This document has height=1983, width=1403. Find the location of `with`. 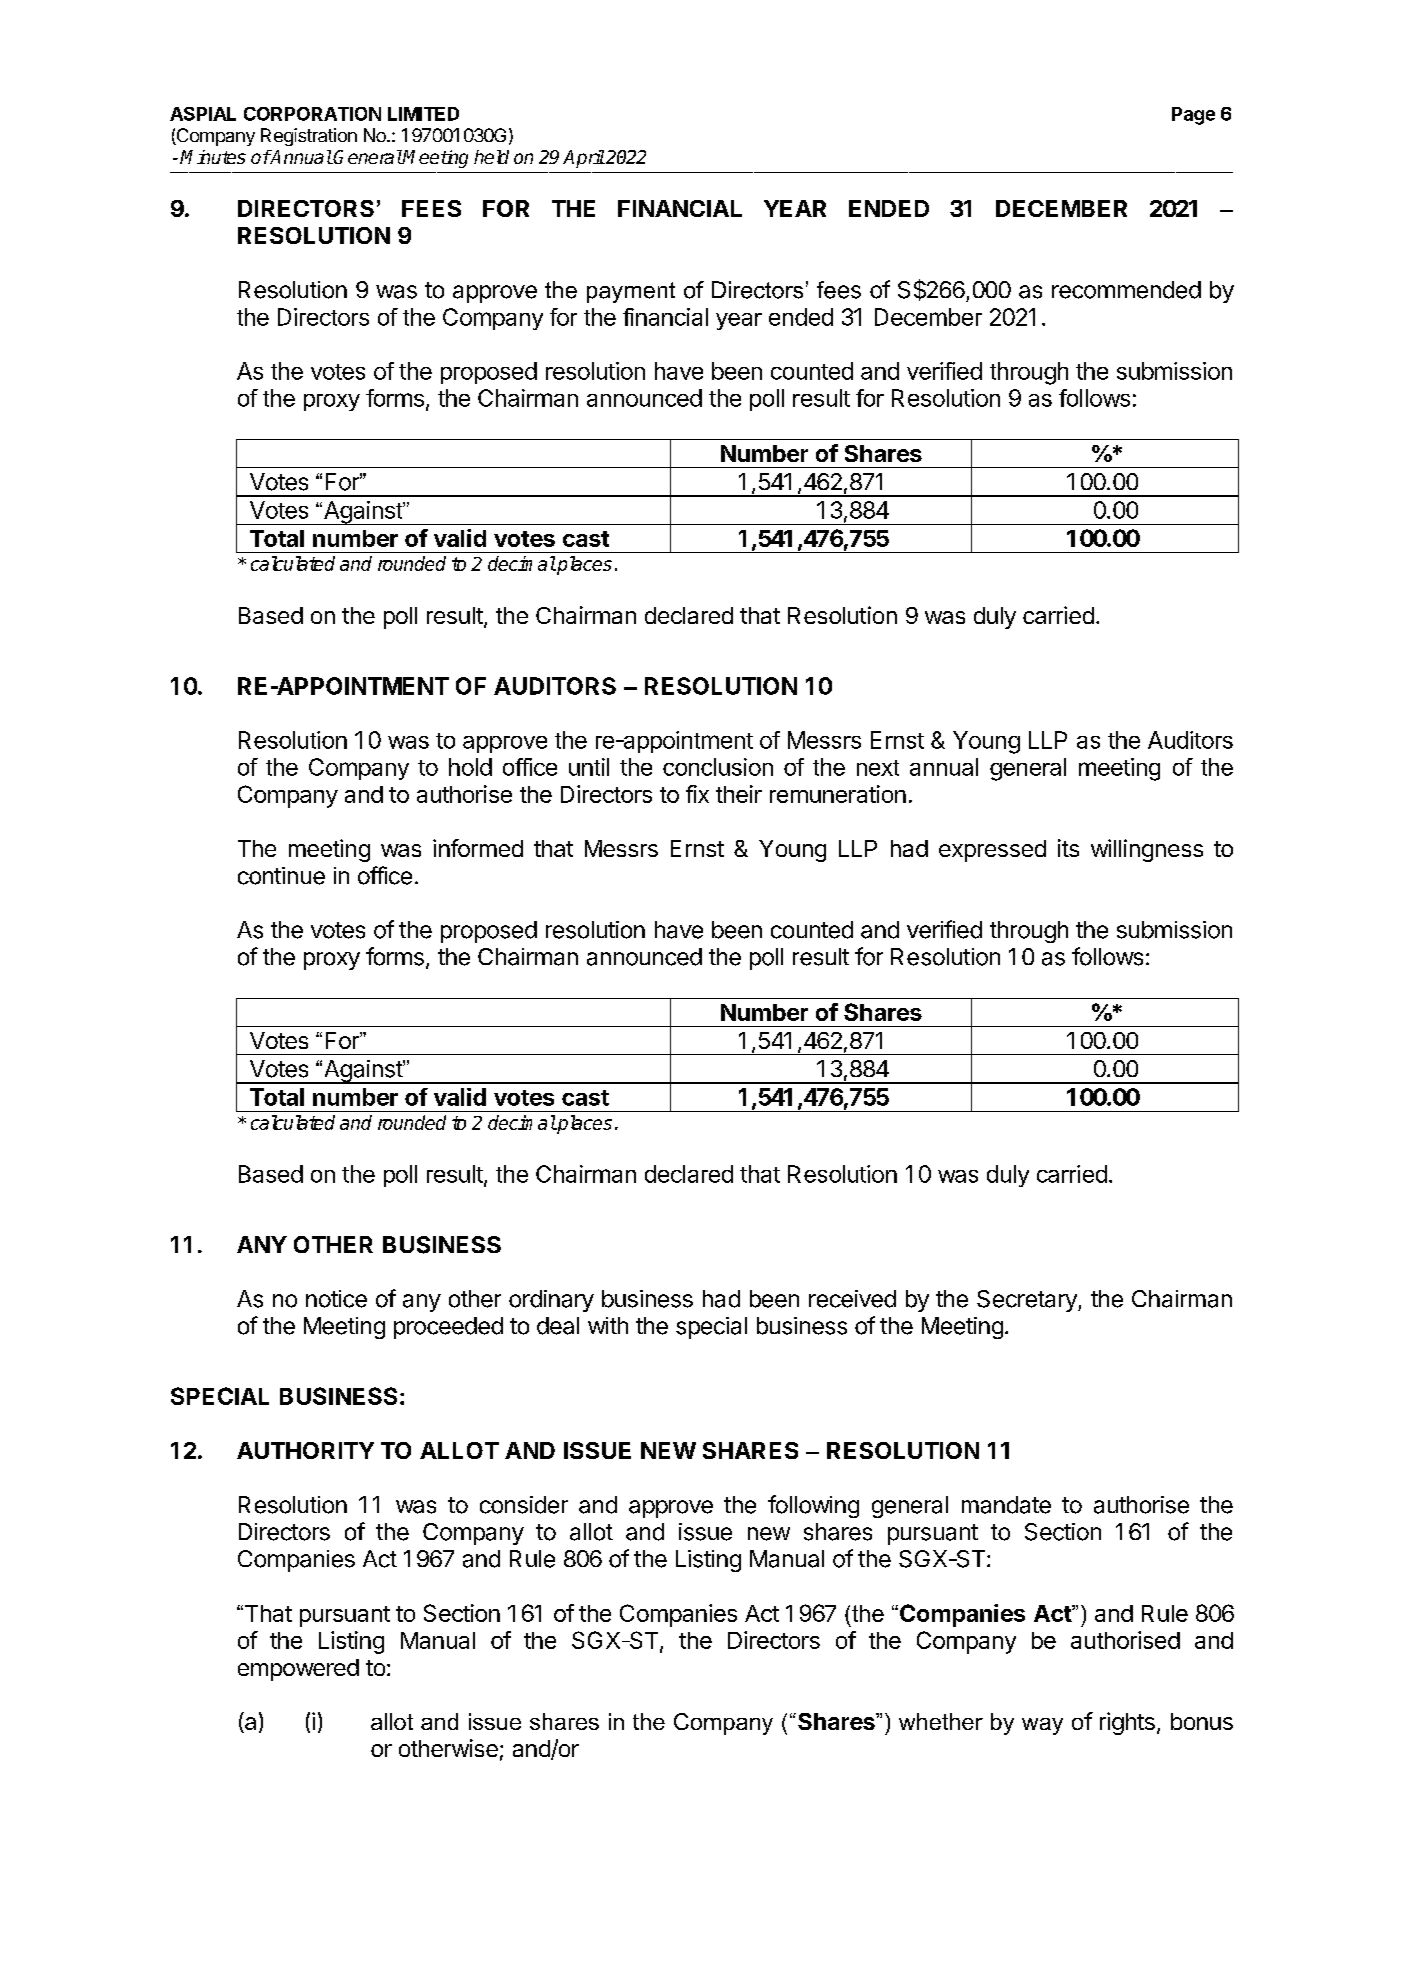

with is located at coordinates (608, 1325).
